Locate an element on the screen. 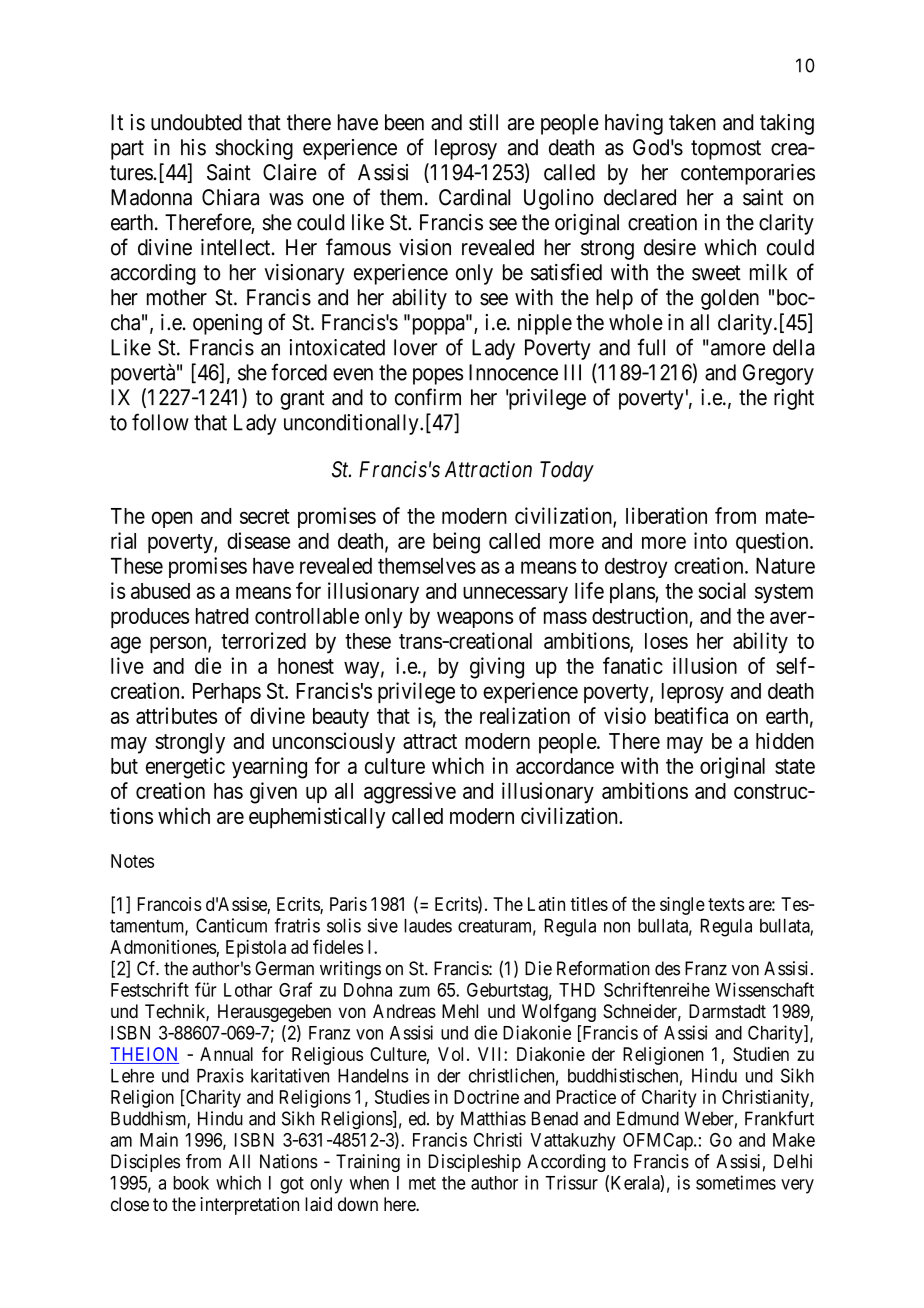  Matthias is located at coordinates (493, 1118).
